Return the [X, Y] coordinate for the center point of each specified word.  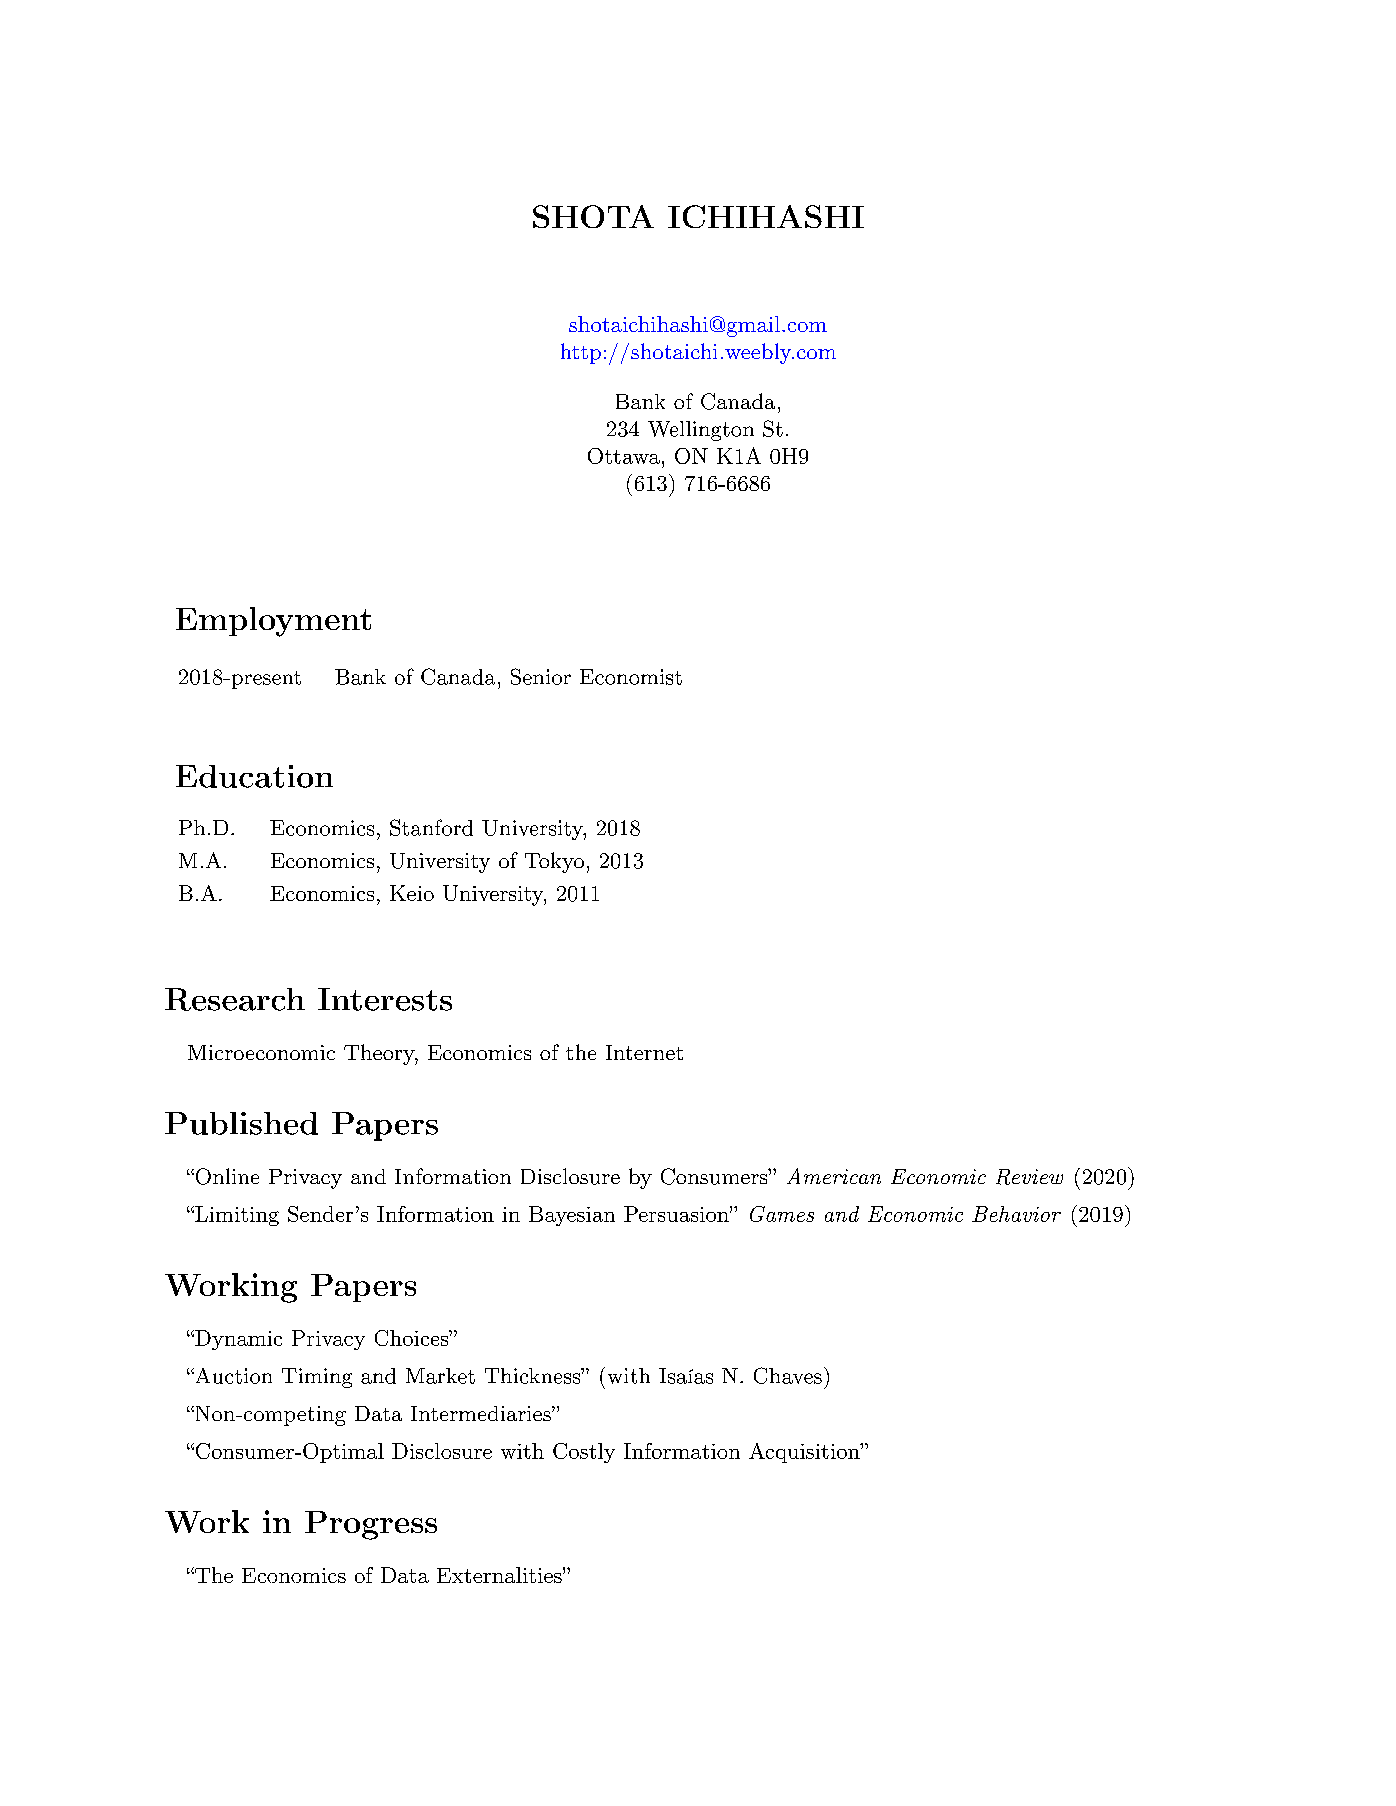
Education [254, 776]
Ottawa [624, 456]
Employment [273, 622]
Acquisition [805, 1453]
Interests [385, 999]
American [834, 1176]
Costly [584, 1453]
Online [226, 1176]
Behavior [1016, 1214]
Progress [371, 1525]
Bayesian [572, 1216]
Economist [631, 677]
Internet [644, 1052]
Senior [541, 676]
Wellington [701, 431]
